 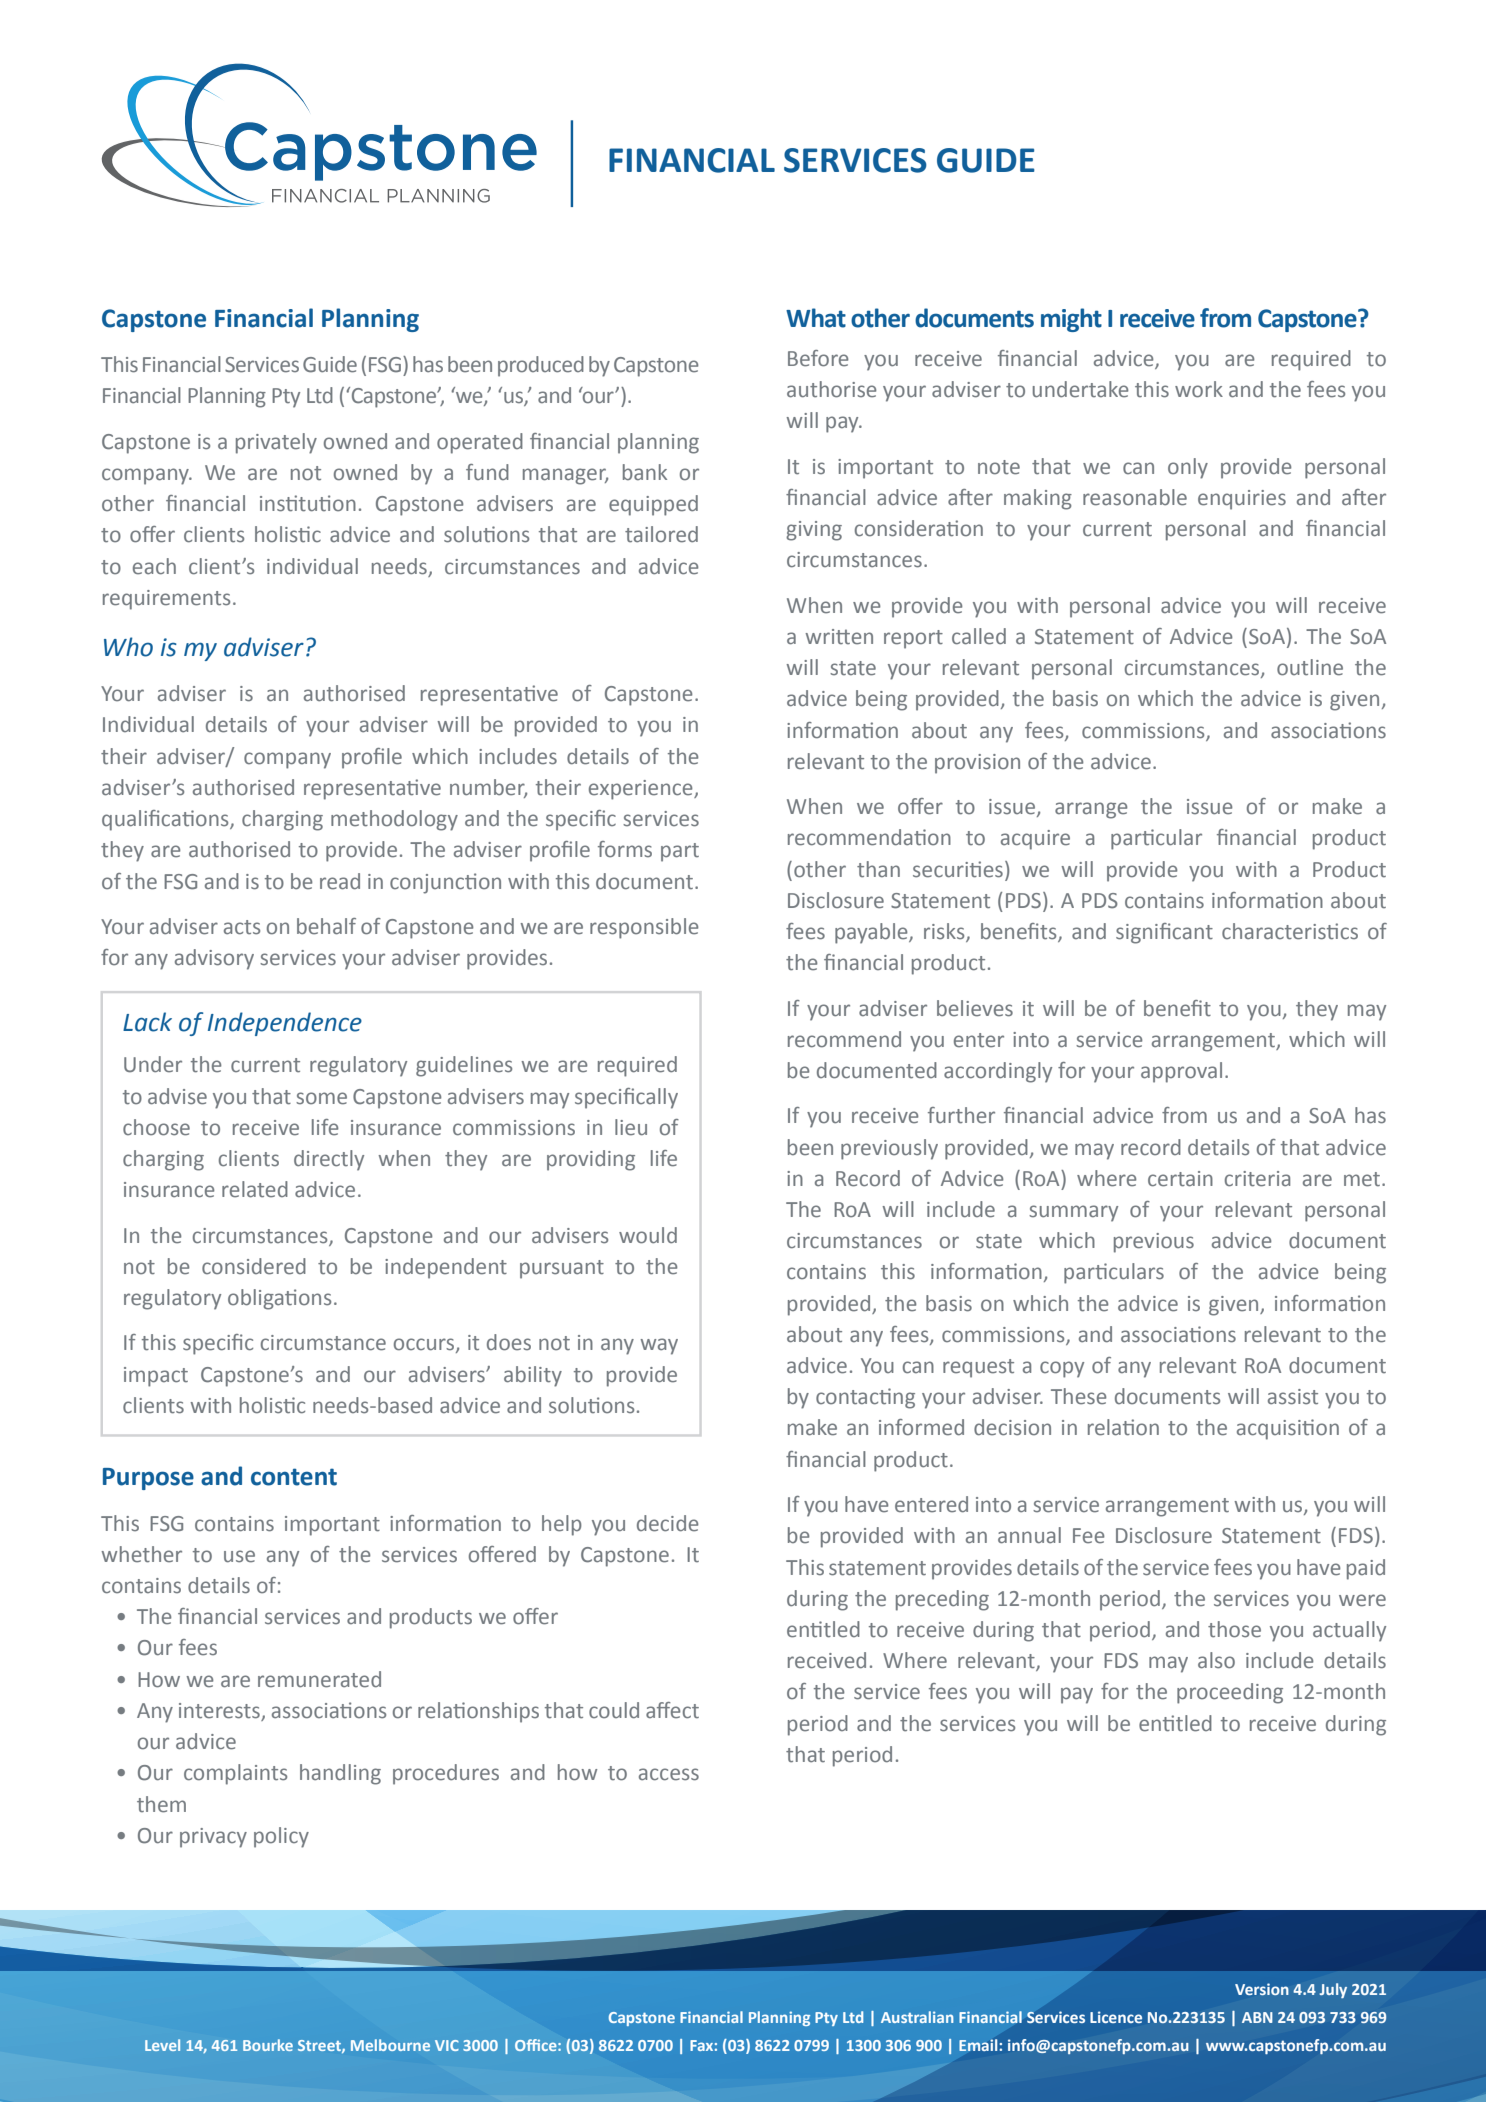 I want to click on decide, so click(x=668, y=1523).
